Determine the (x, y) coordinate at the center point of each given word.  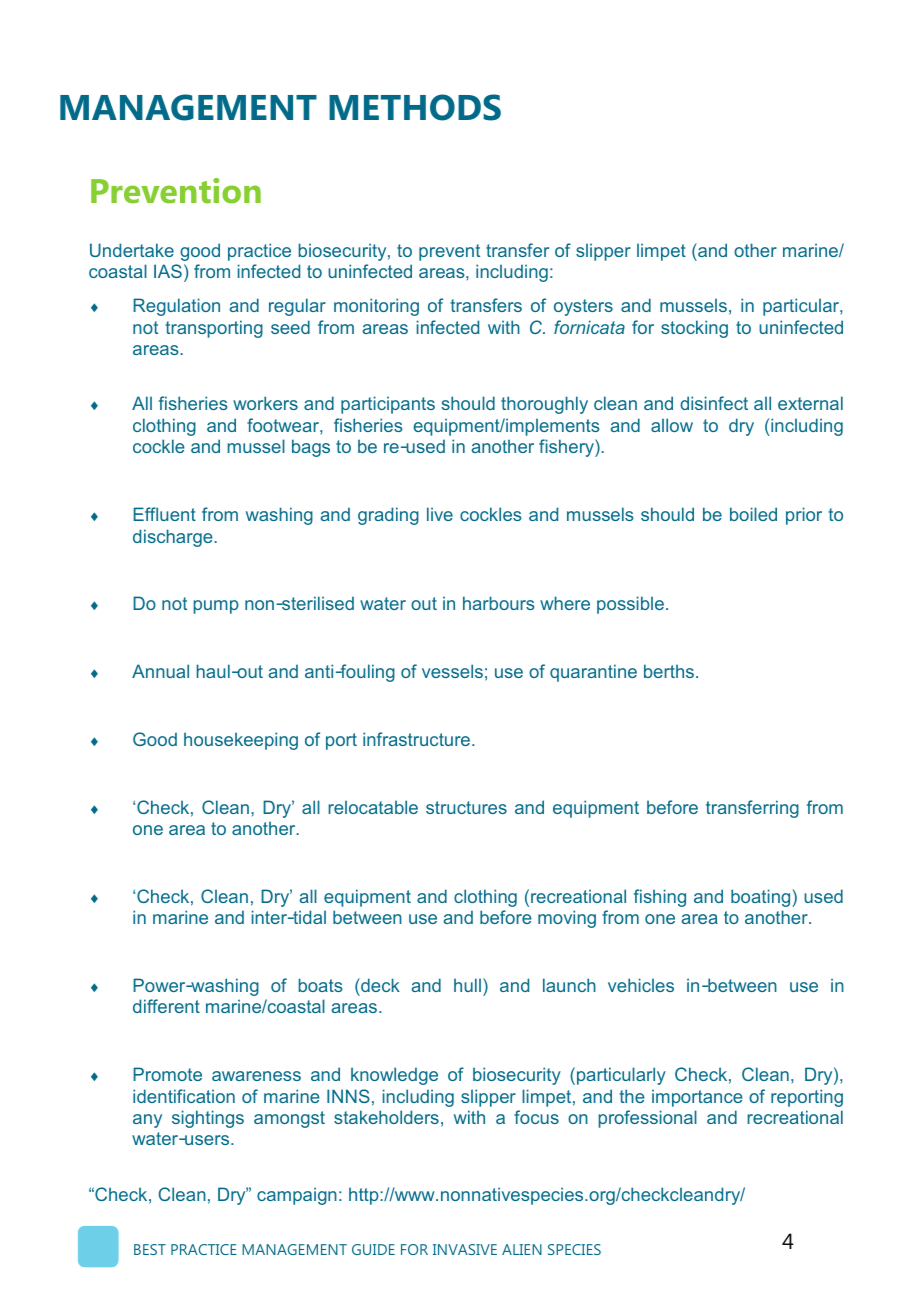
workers (265, 403)
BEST (150, 1249)
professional (647, 1119)
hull (467, 985)
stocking (694, 329)
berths (669, 671)
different (166, 1006)
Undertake (132, 250)
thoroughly (544, 405)
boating (762, 898)
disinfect (714, 403)
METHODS (415, 107)
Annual (160, 671)
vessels (452, 671)
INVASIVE (465, 1249)
